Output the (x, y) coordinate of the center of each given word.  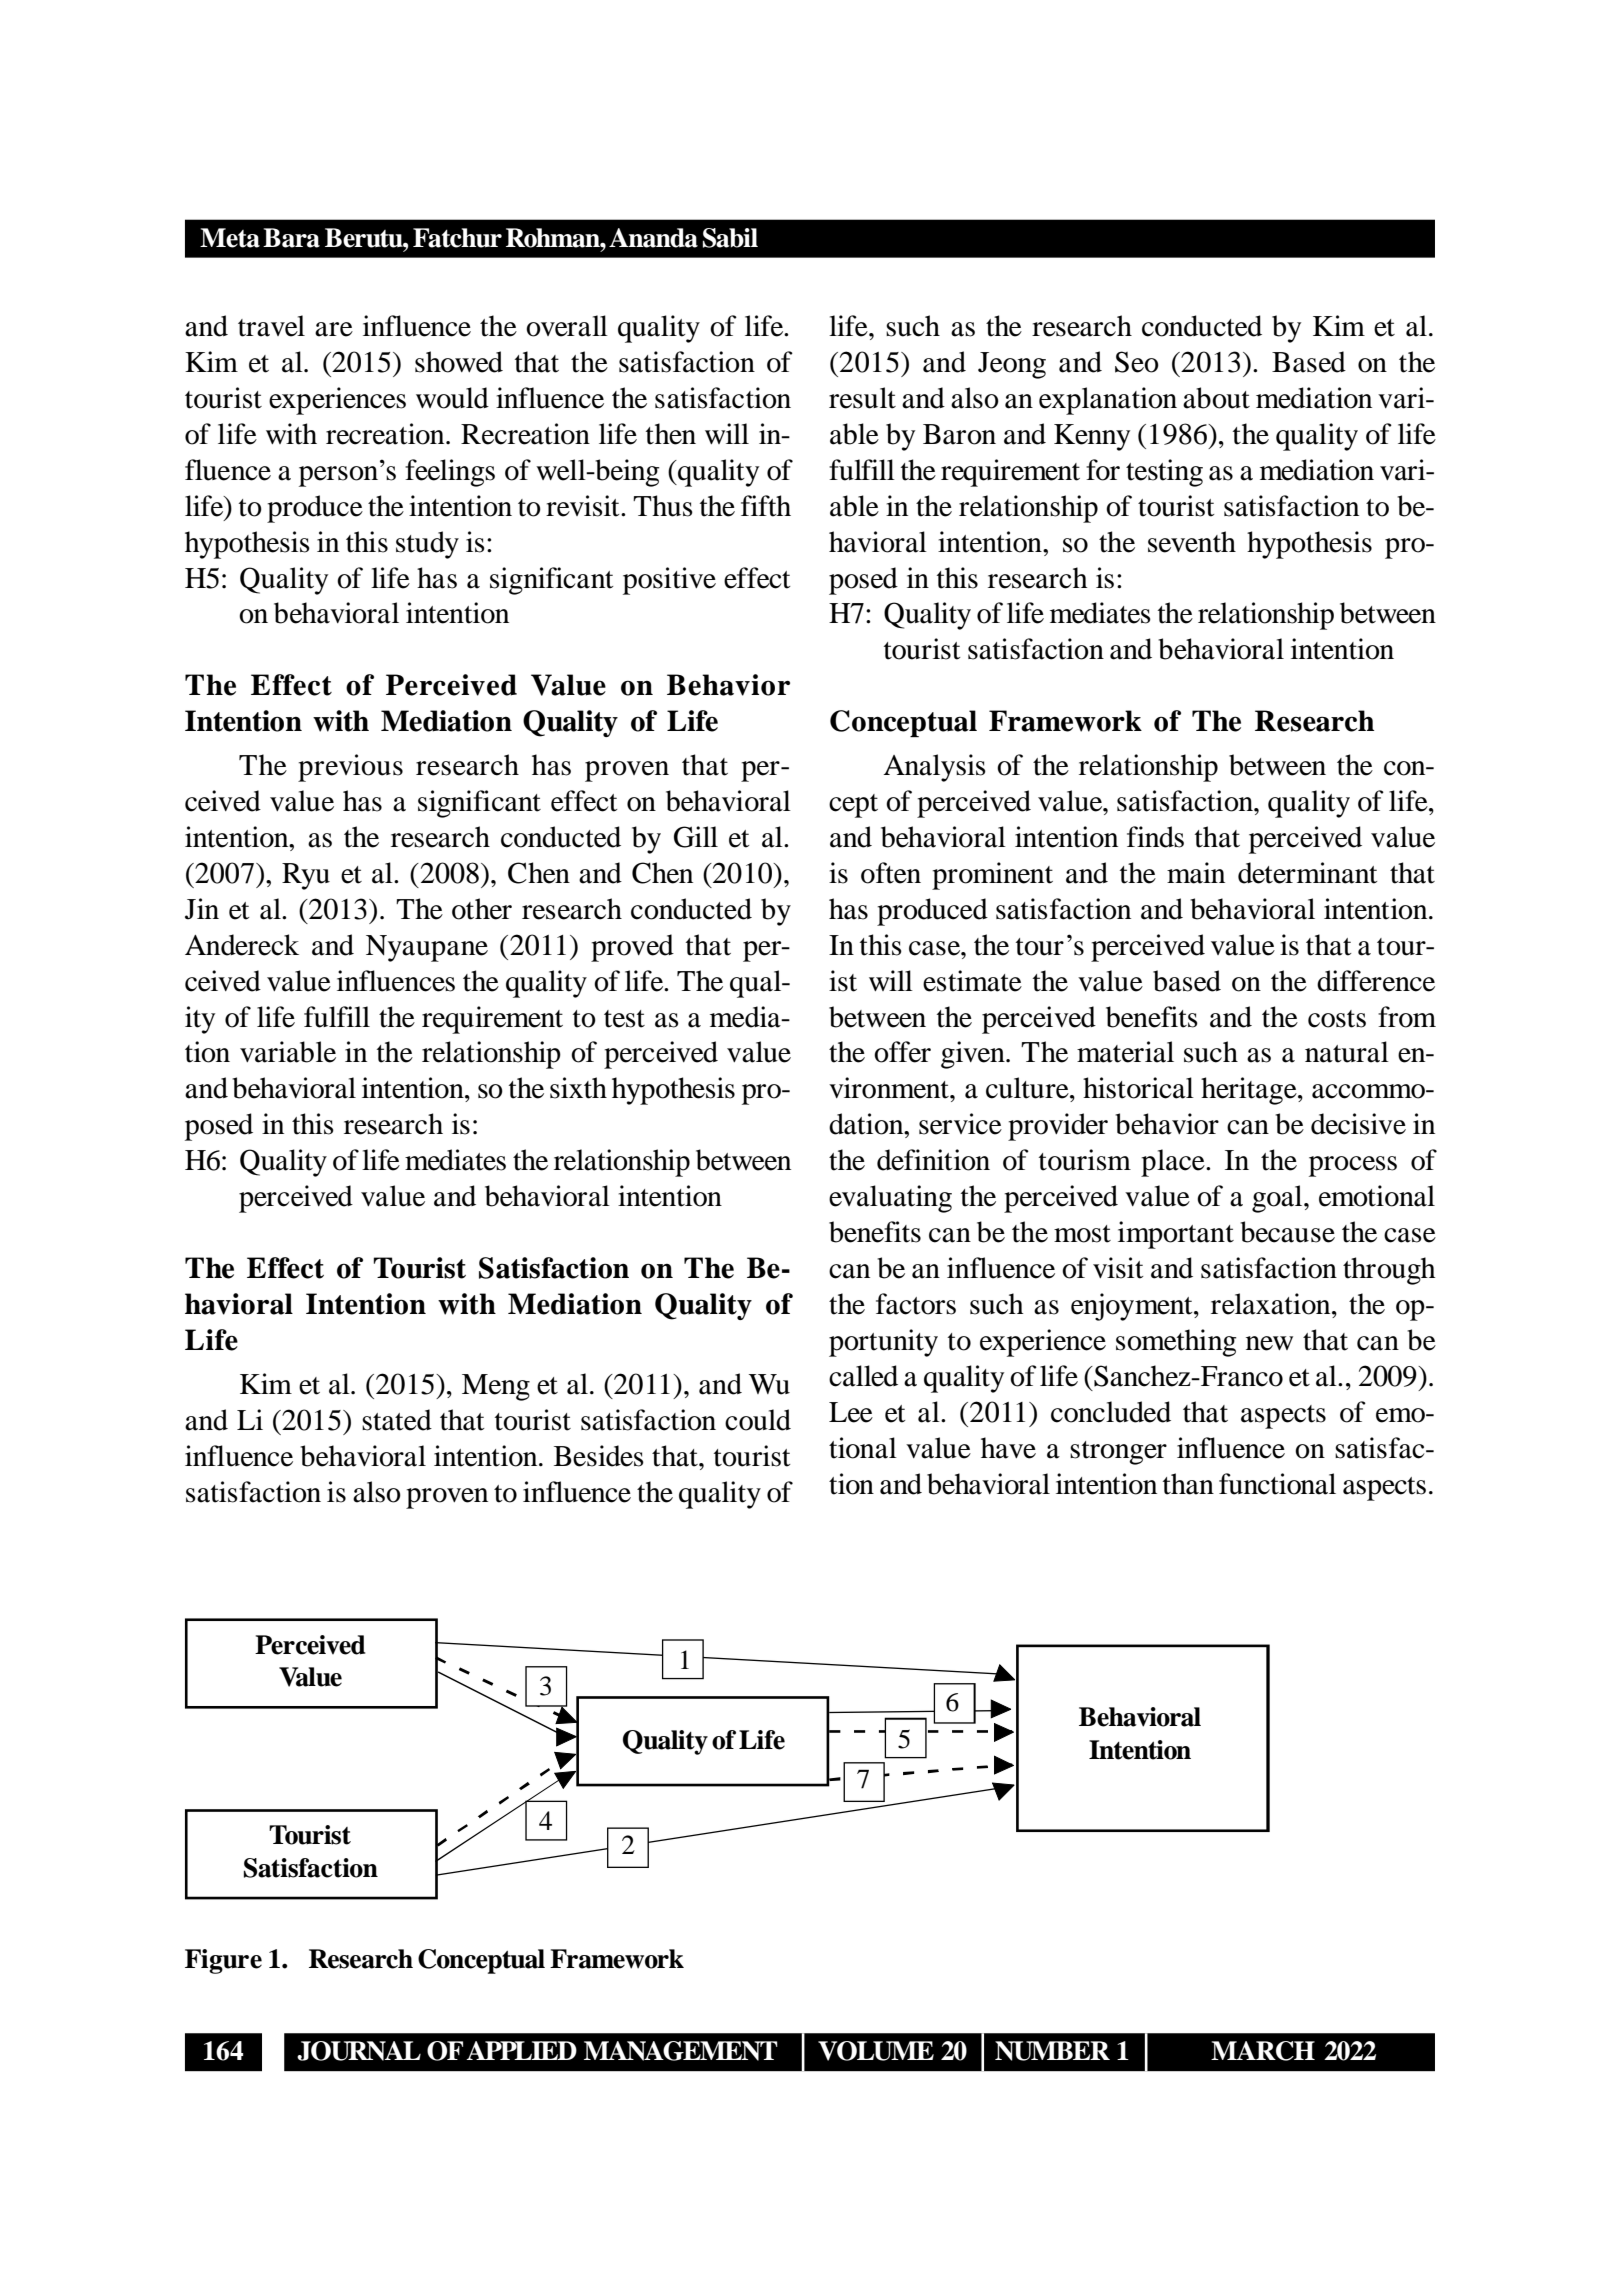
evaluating (890, 1199)
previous (350, 768)
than (1188, 1484)
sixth (578, 1088)
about (1216, 398)
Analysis (934, 768)
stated (397, 1420)
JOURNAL (359, 2051)
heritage (1250, 1091)
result (862, 398)
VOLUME (876, 2051)
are (334, 329)
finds (1155, 837)
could (758, 1420)
